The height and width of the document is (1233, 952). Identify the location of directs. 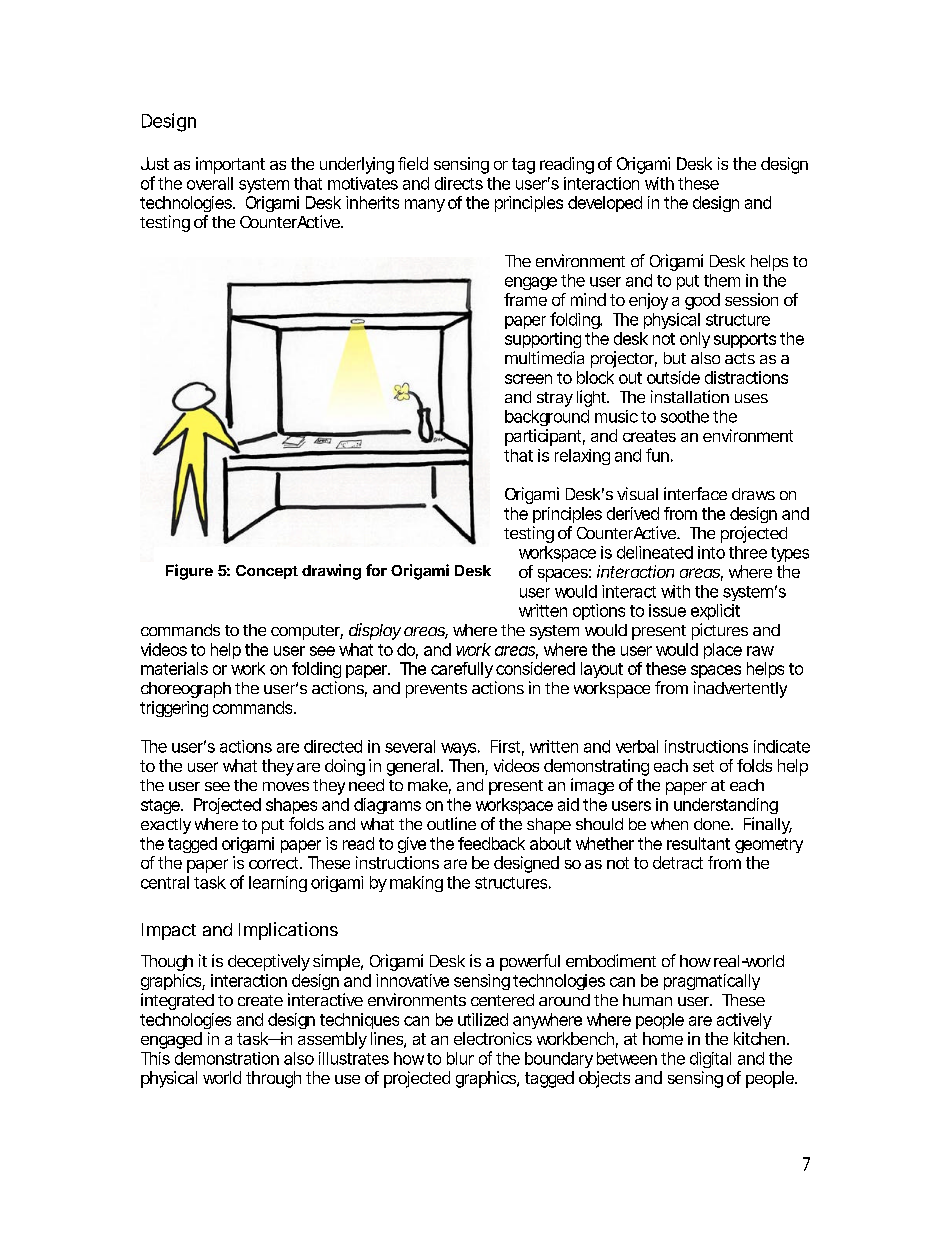
(459, 183).
